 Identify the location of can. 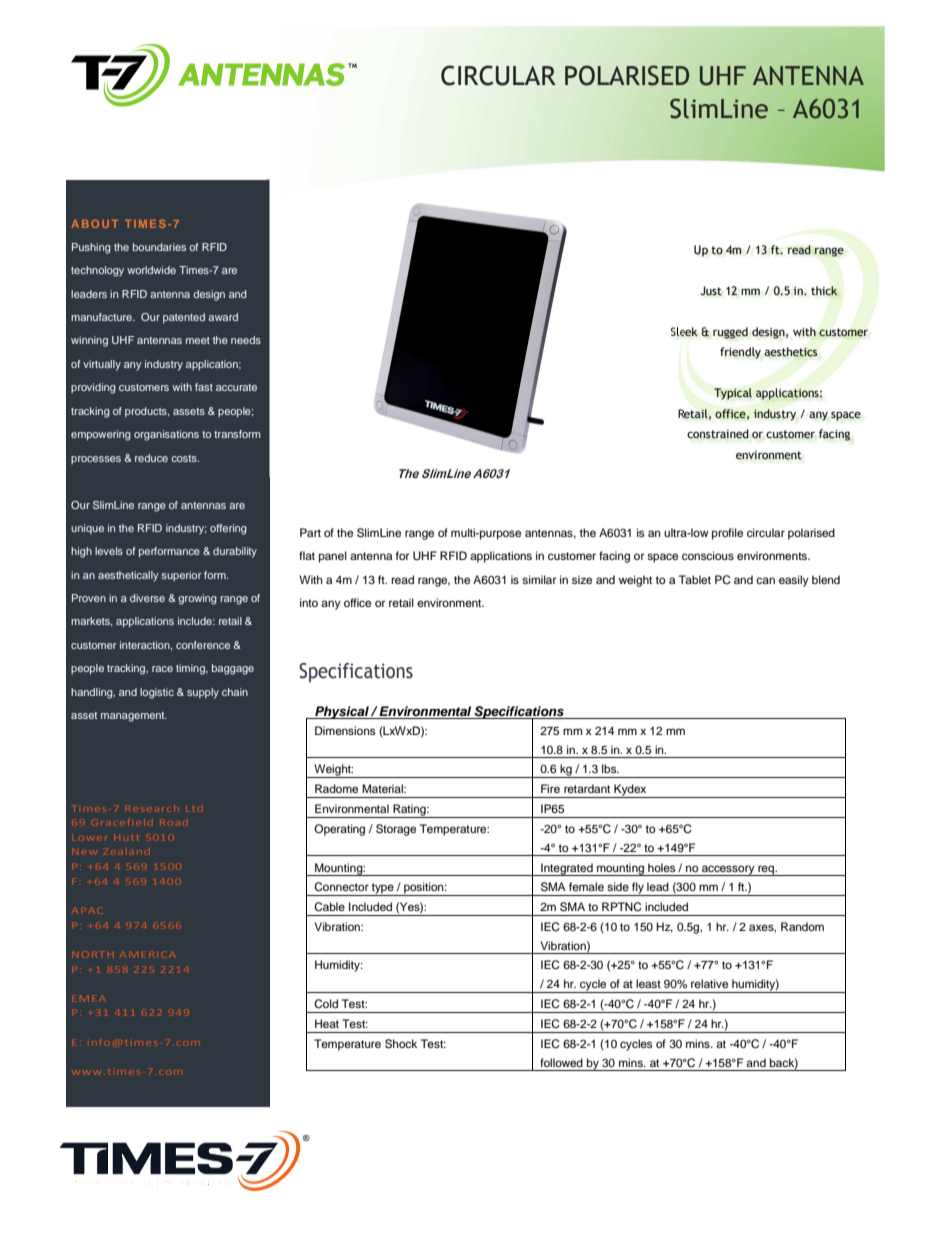
(765, 580).
